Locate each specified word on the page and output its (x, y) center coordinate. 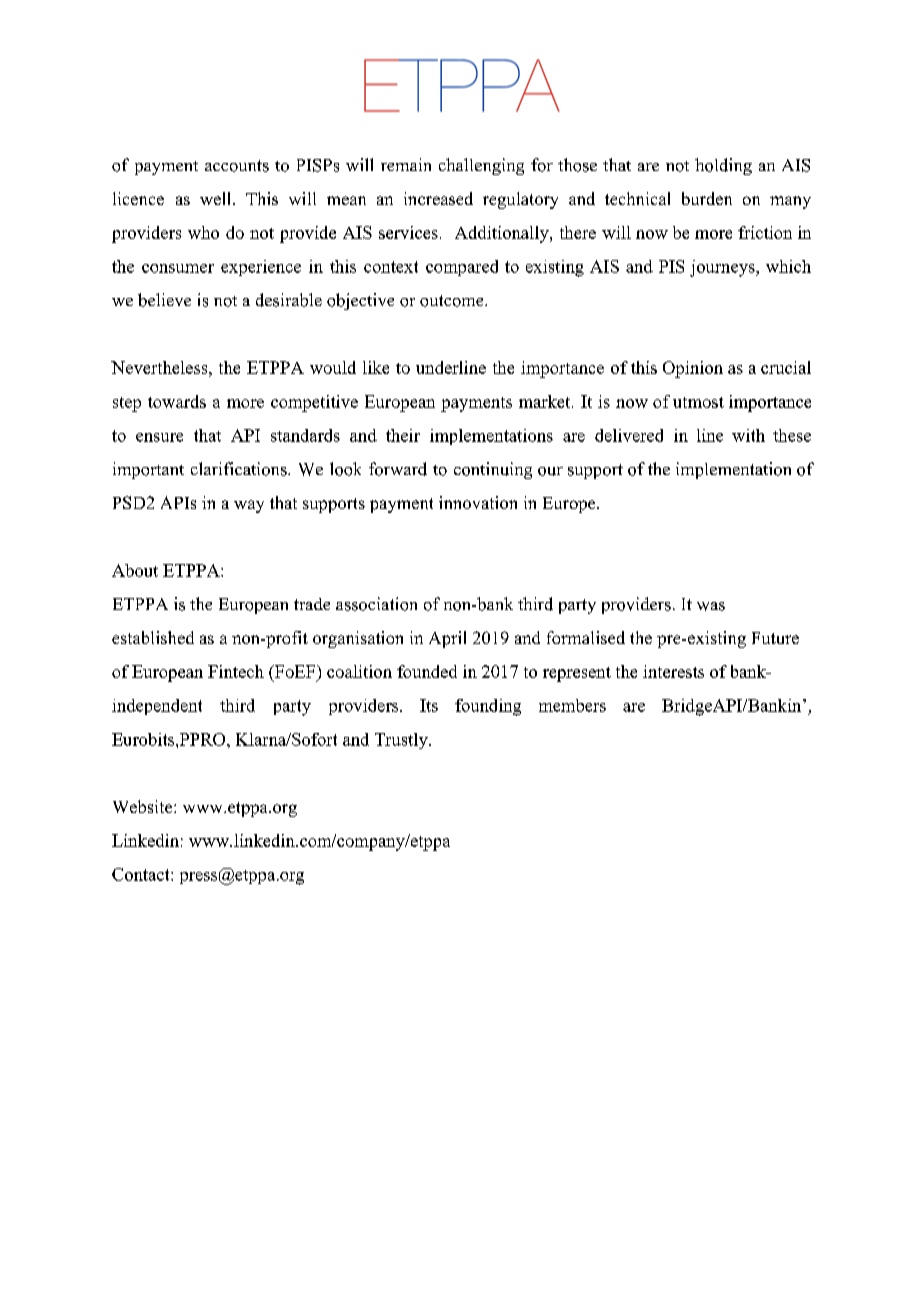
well (217, 198)
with (748, 435)
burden (707, 198)
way (249, 506)
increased (438, 198)
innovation (478, 502)
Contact (142, 874)
